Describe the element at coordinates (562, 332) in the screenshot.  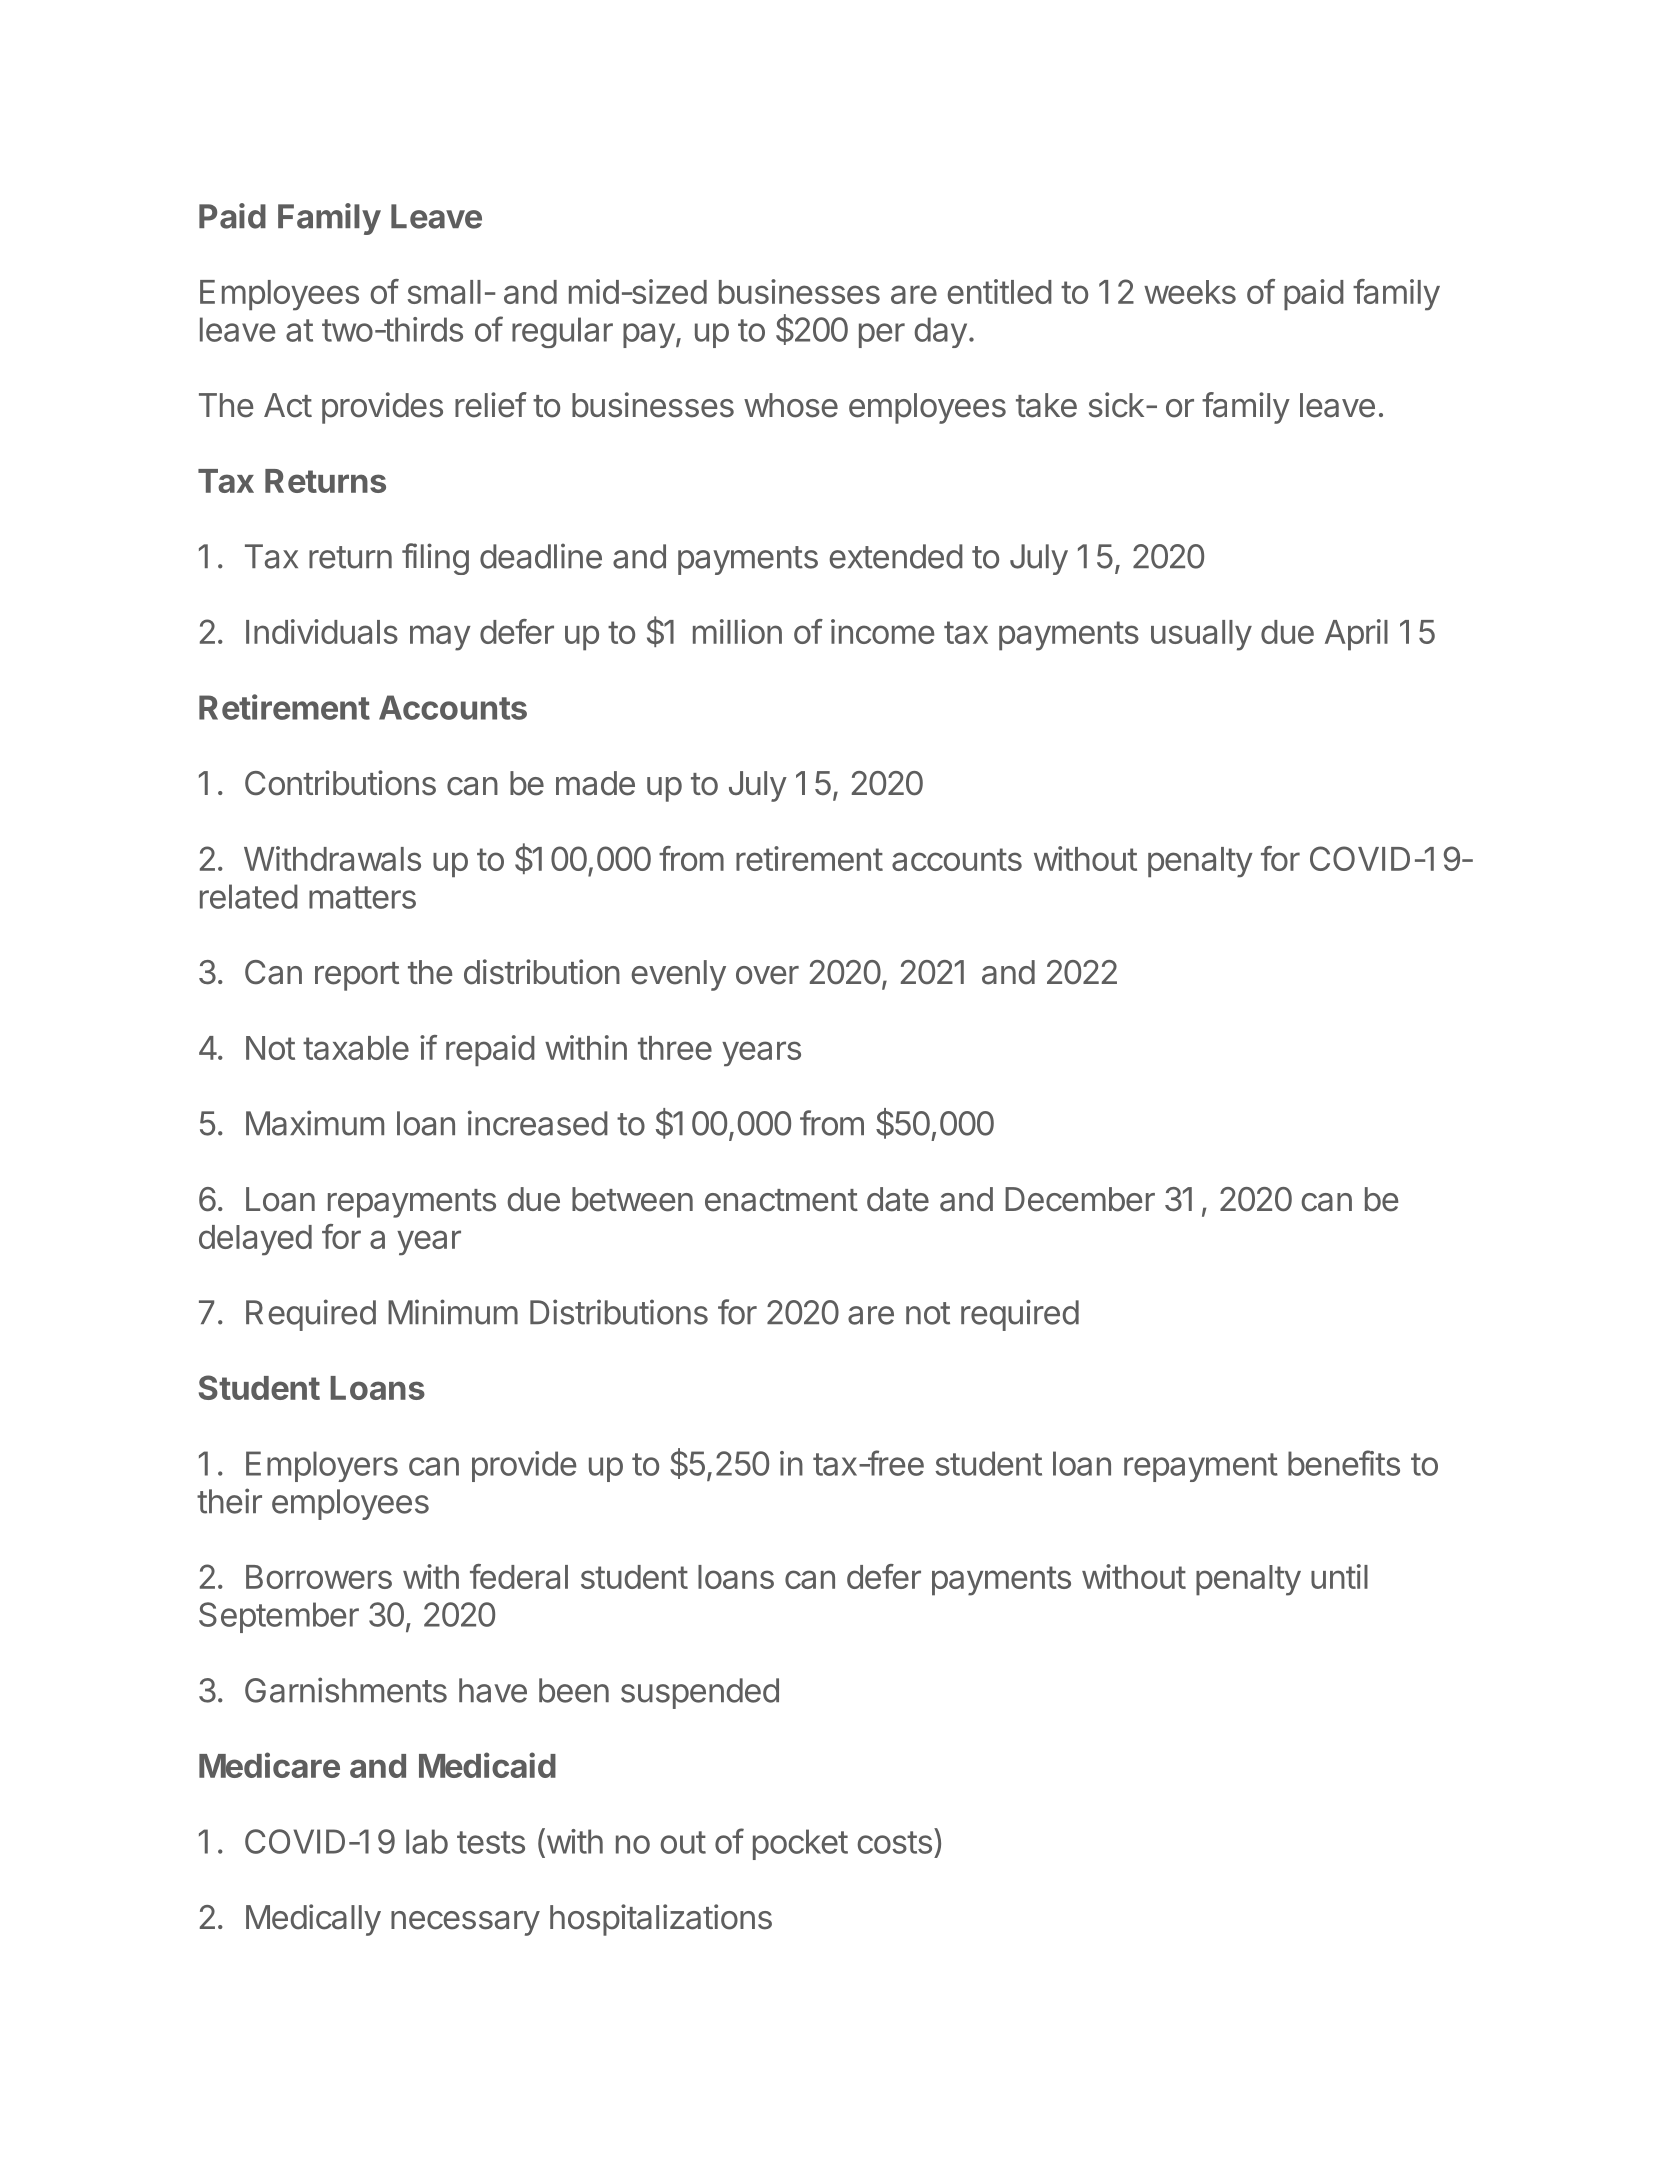
I see `regular` at that location.
